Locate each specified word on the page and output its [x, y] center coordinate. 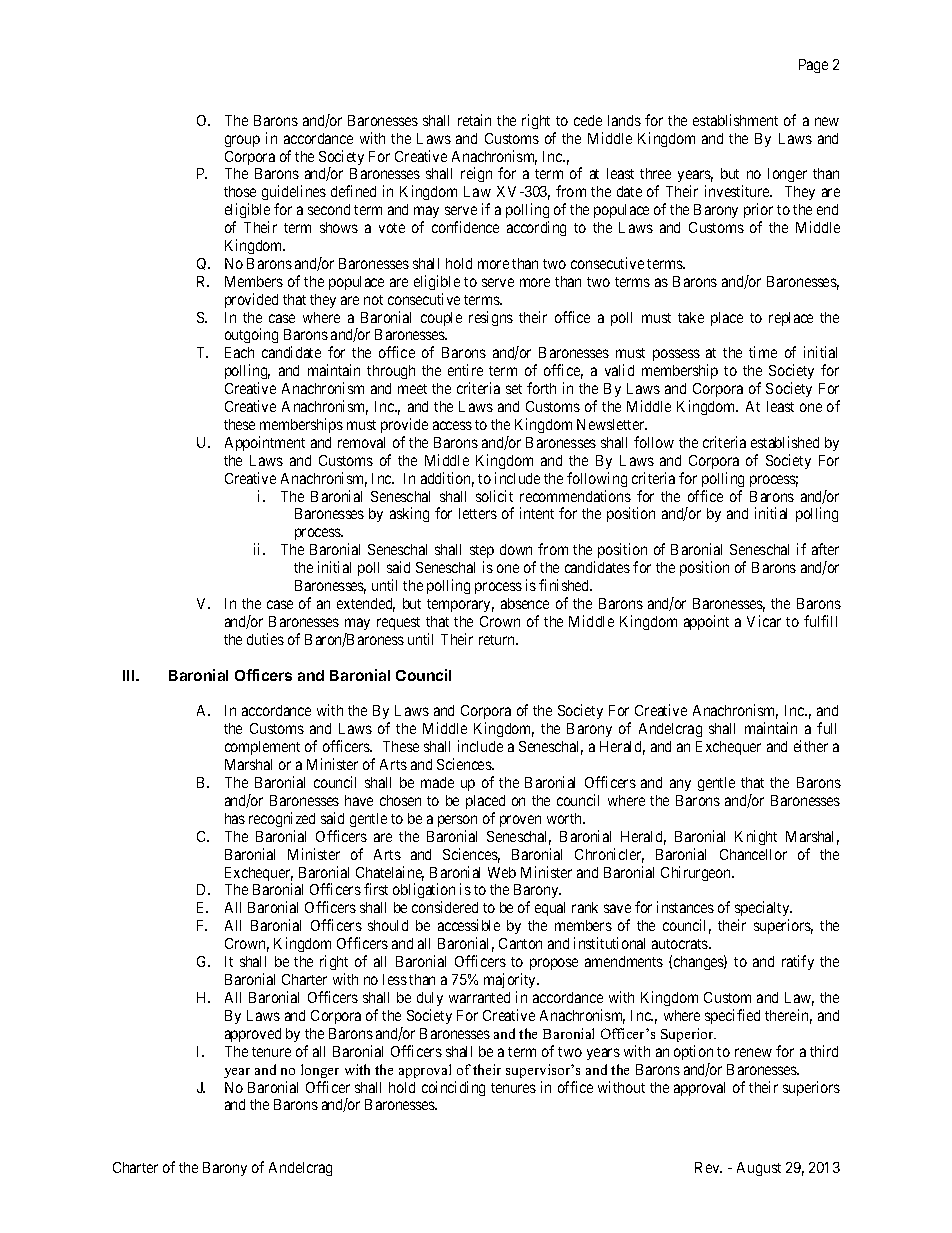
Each [239, 352]
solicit [494, 496]
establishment [735, 120]
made [437, 782]
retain [474, 120]
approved [253, 1035]
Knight [756, 837]
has [235, 818]
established [785, 442]
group [242, 141]
